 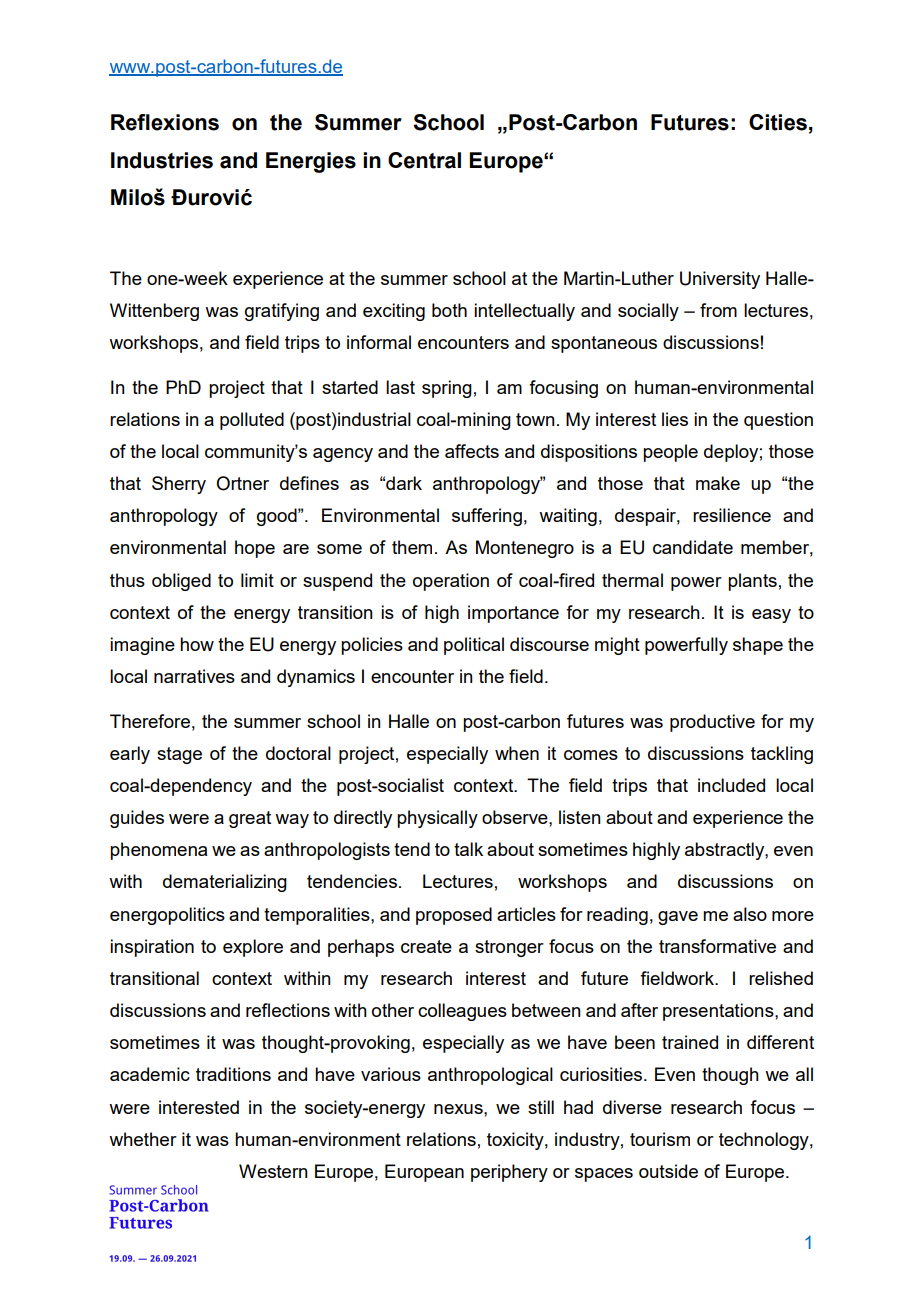 What do you see at coordinates (459, 1109) in the screenshot?
I see `nexus` at bounding box center [459, 1109].
